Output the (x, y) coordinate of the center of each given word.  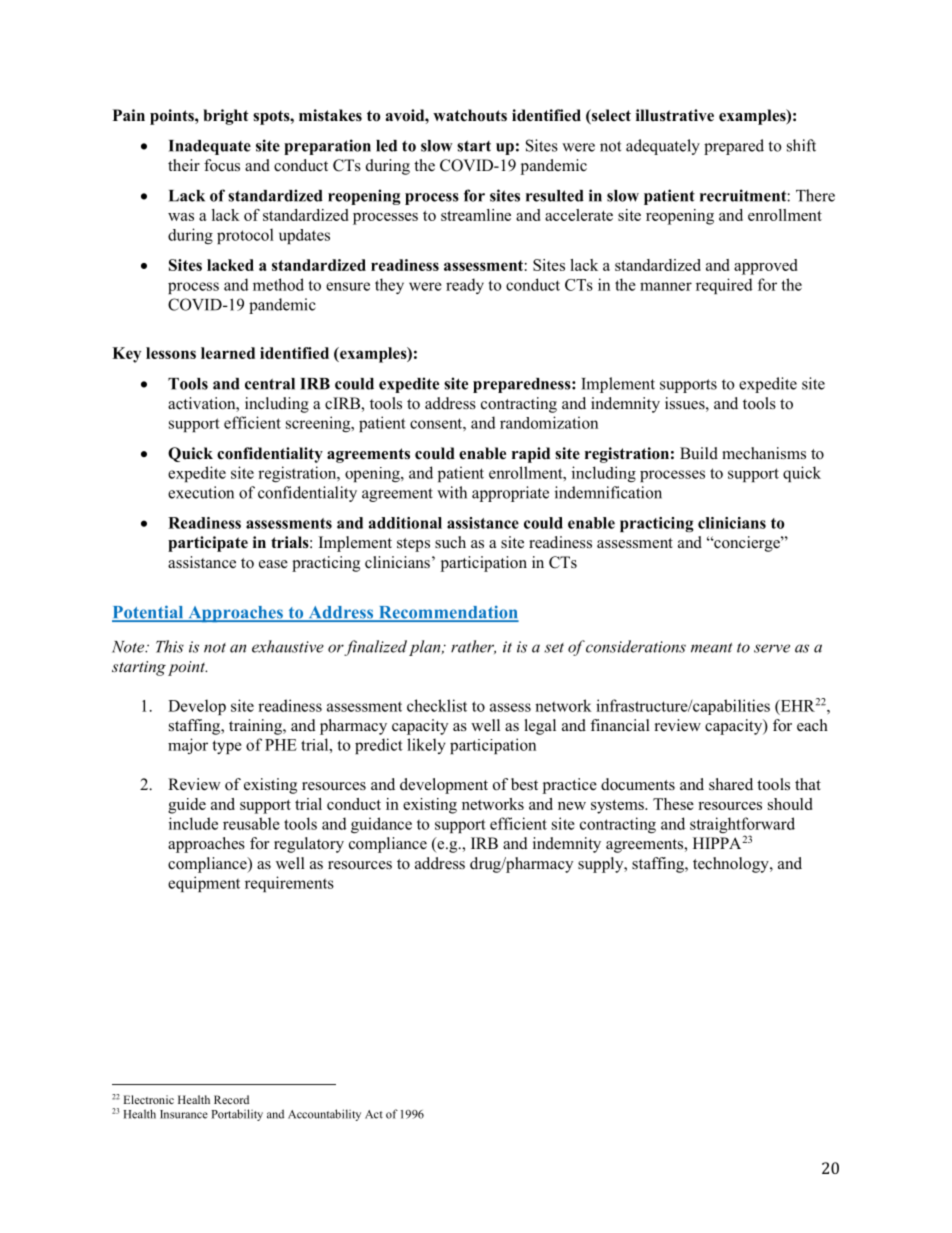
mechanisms (764, 453)
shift (801, 145)
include (193, 823)
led (386, 146)
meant (712, 648)
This (170, 646)
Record (231, 1099)
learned (228, 353)
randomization (549, 422)
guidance (381, 825)
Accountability (324, 1115)
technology (732, 865)
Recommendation (447, 613)
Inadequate (210, 147)
